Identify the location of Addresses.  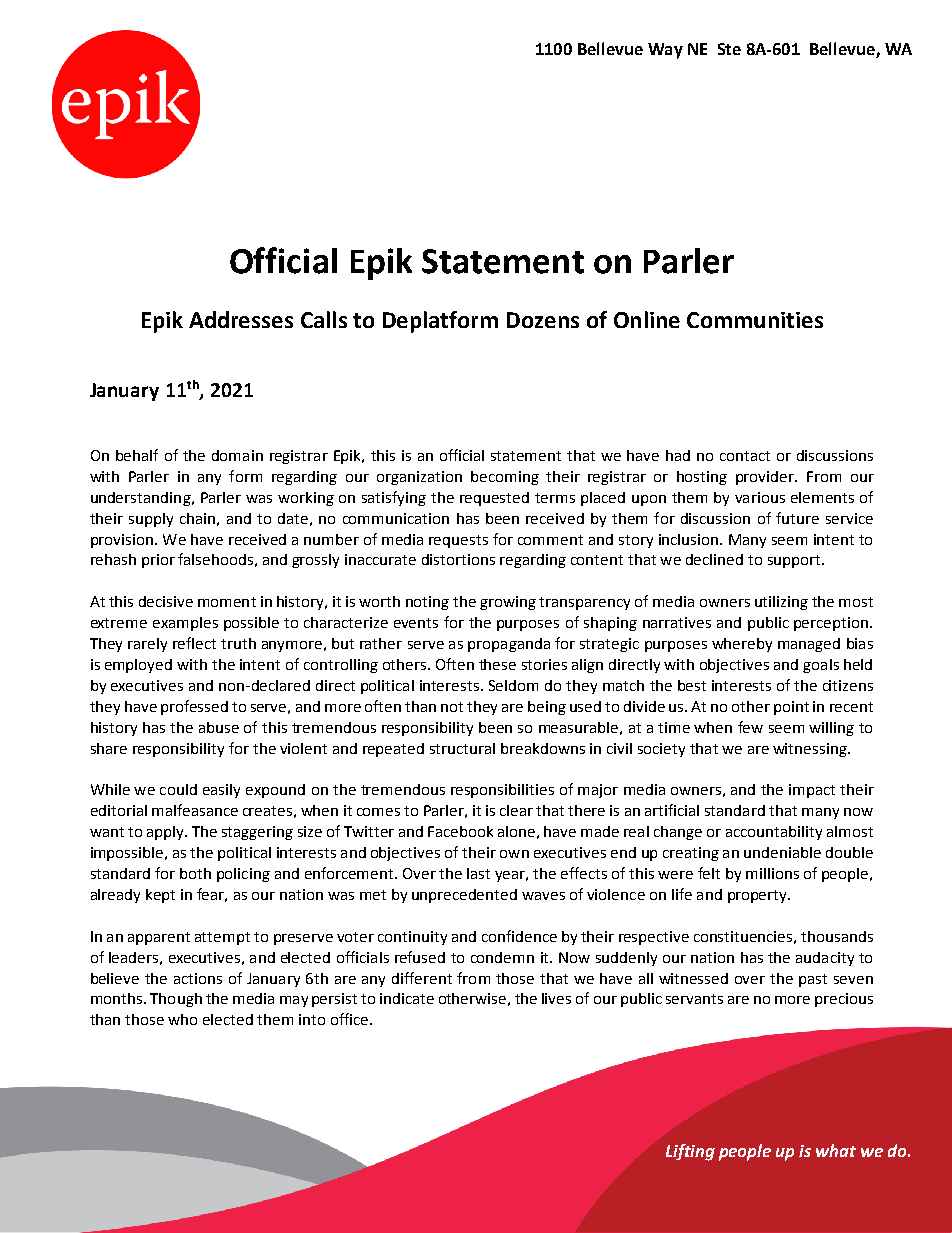
(241, 319).
